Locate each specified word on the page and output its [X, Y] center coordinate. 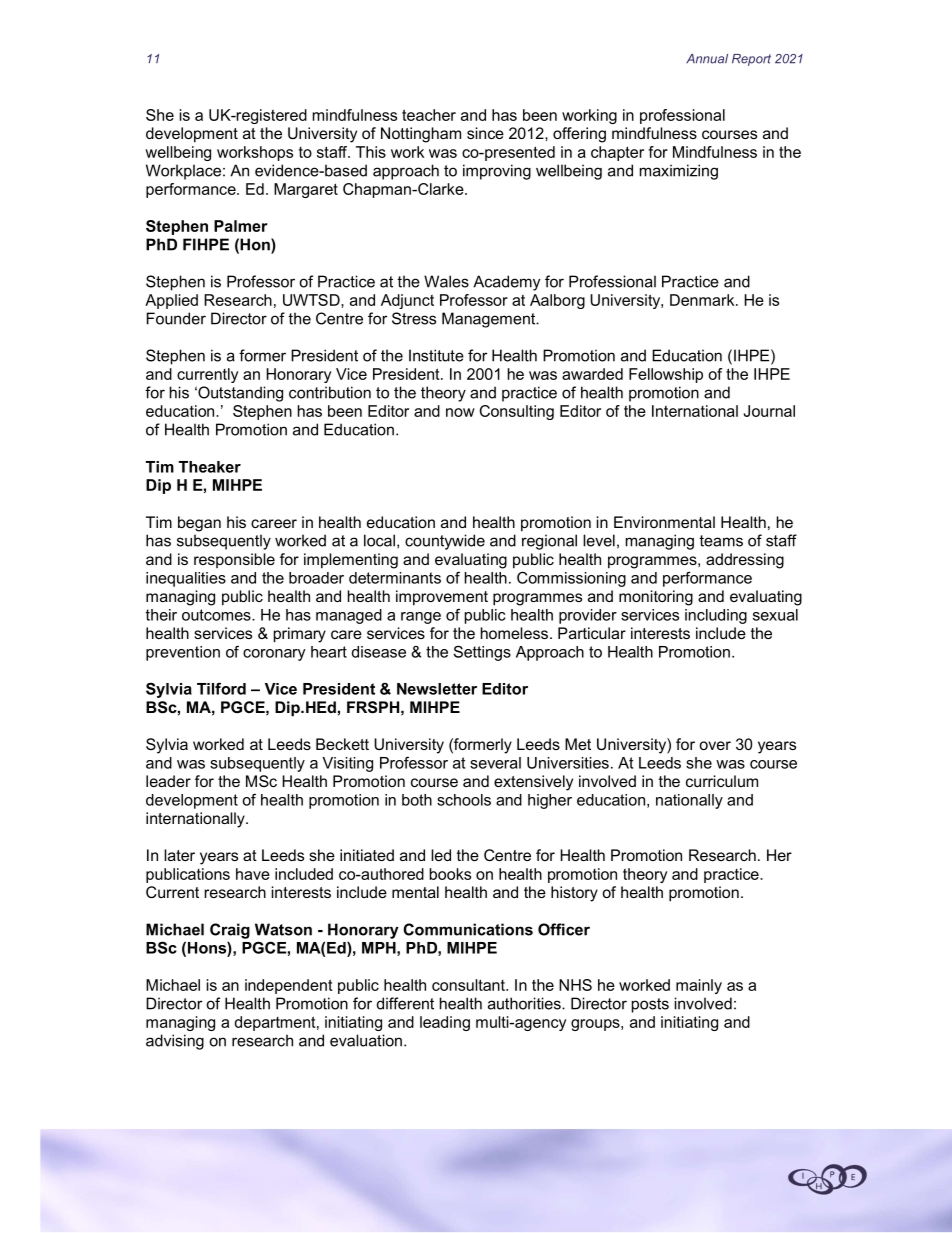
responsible [234, 560]
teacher [429, 115]
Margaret [306, 190]
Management [490, 320]
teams [721, 541]
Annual [707, 59]
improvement [442, 597]
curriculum [722, 781]
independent [289, 986]
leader [168, 781]
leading [445, 1023]
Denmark [703, 300]
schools [464, 800]
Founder [176, 318]
